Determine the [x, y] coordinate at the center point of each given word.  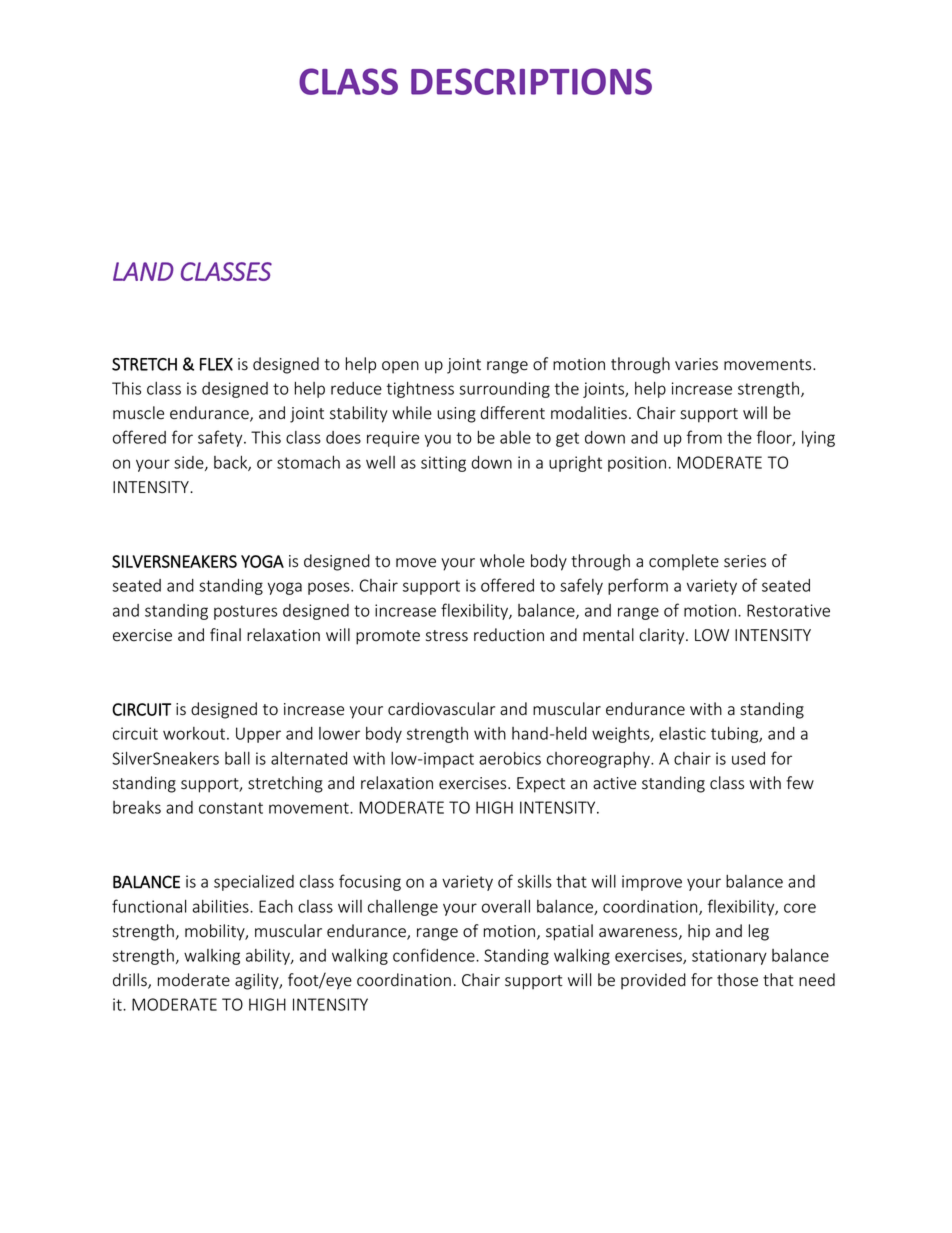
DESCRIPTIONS [531, 81]
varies [696, 364]
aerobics [510, 758]
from [704, 437]
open [400, 367]
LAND [143, 271]
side [190, 463]
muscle [138, 413]
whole [502, 561]
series [745, 561]
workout [194, 733]
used [748, 758]
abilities [221, 906]
